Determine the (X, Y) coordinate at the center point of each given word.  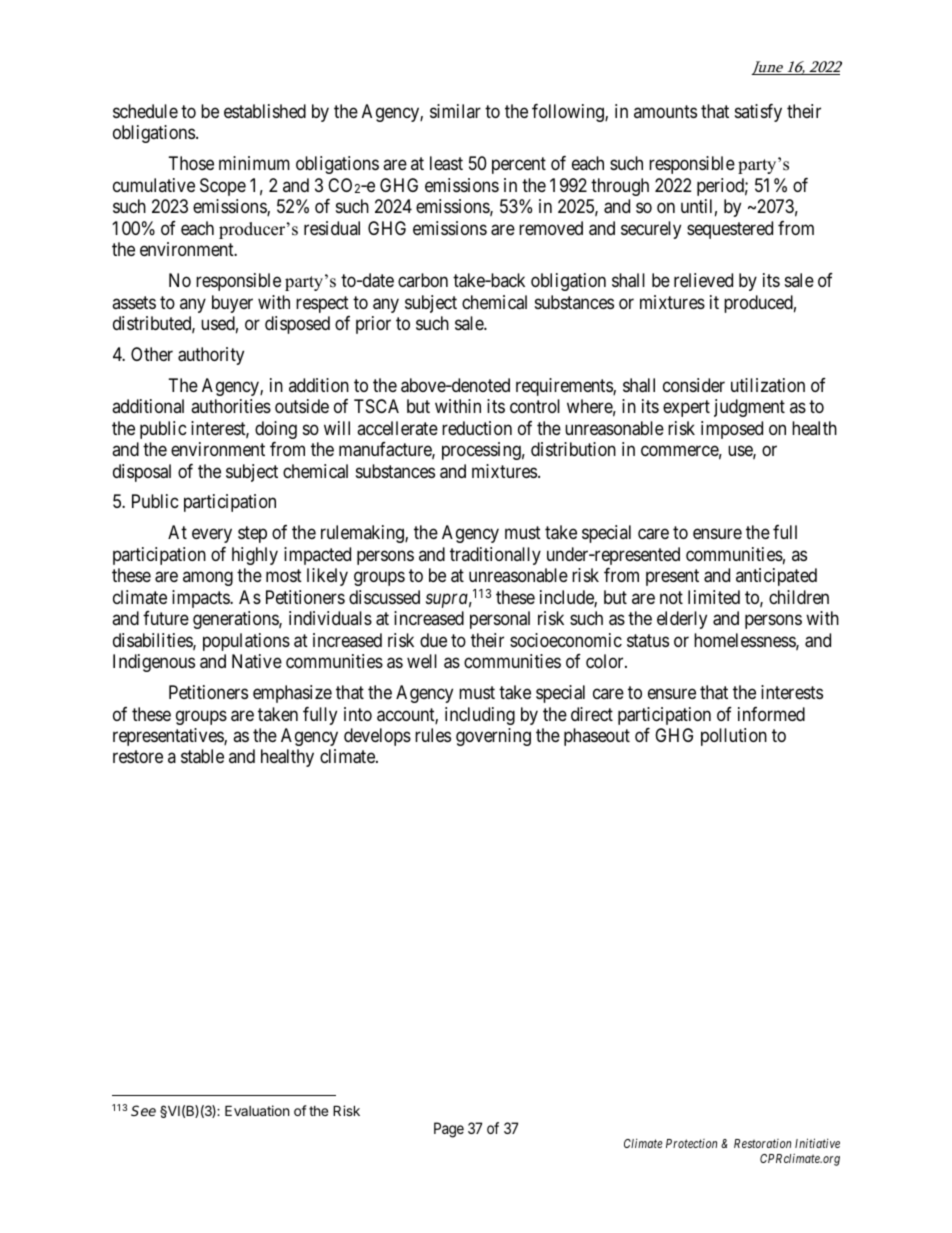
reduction (477, 428)
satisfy (758, 113)
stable (202, 756)
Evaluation (257, 1110)
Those (191, 163)
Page (449, 1130)
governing (493, 737)
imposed (732, 430)
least (446, 163)
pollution (734, 737)
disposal (142, 473)
